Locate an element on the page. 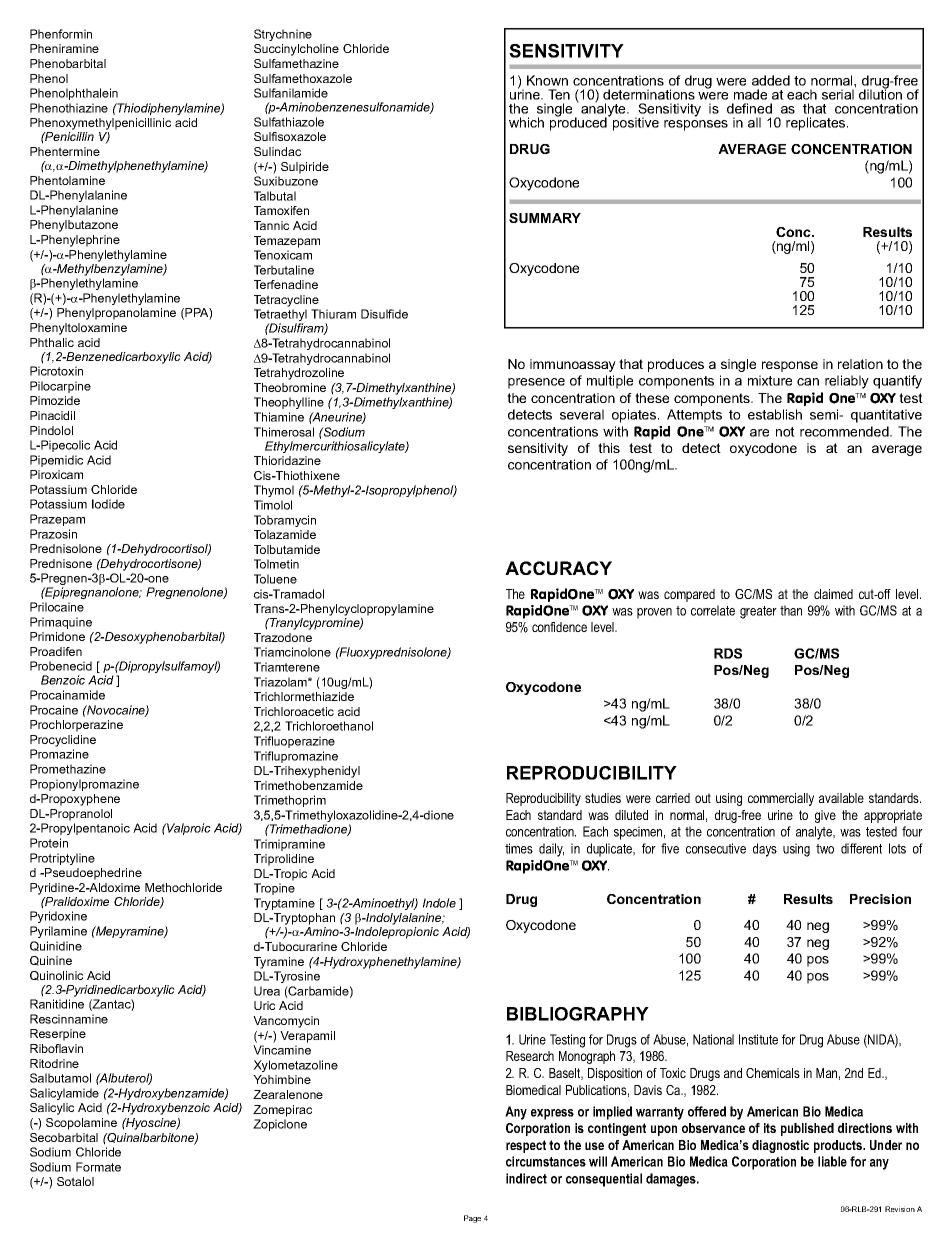 The height and width of the page is (1233, 952). indirect is located at coordinates (526, 1178).
